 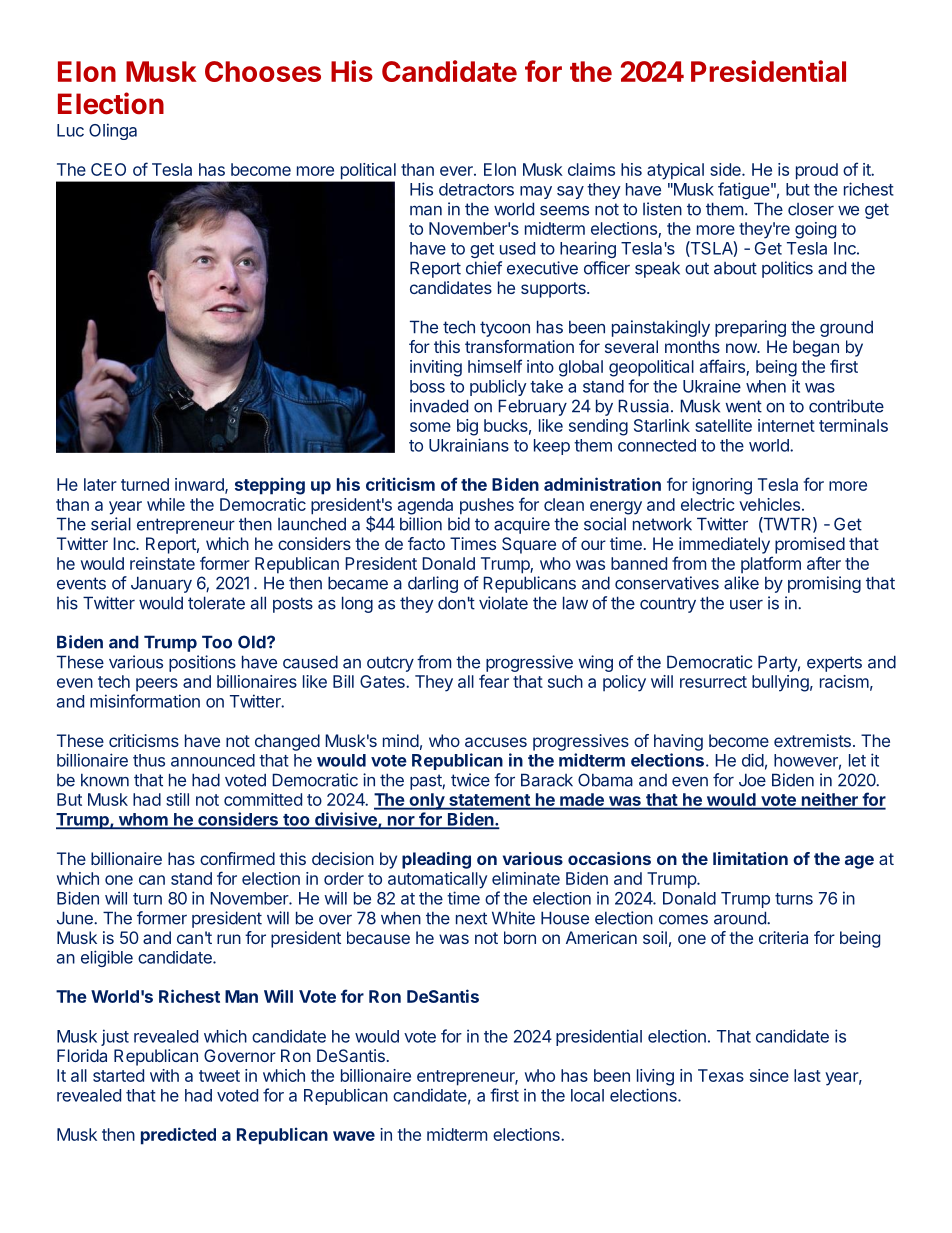 What do you see at coordinates (750, 328) in the screenshot?
I see `preparing` at bounding box center [750, 328].
